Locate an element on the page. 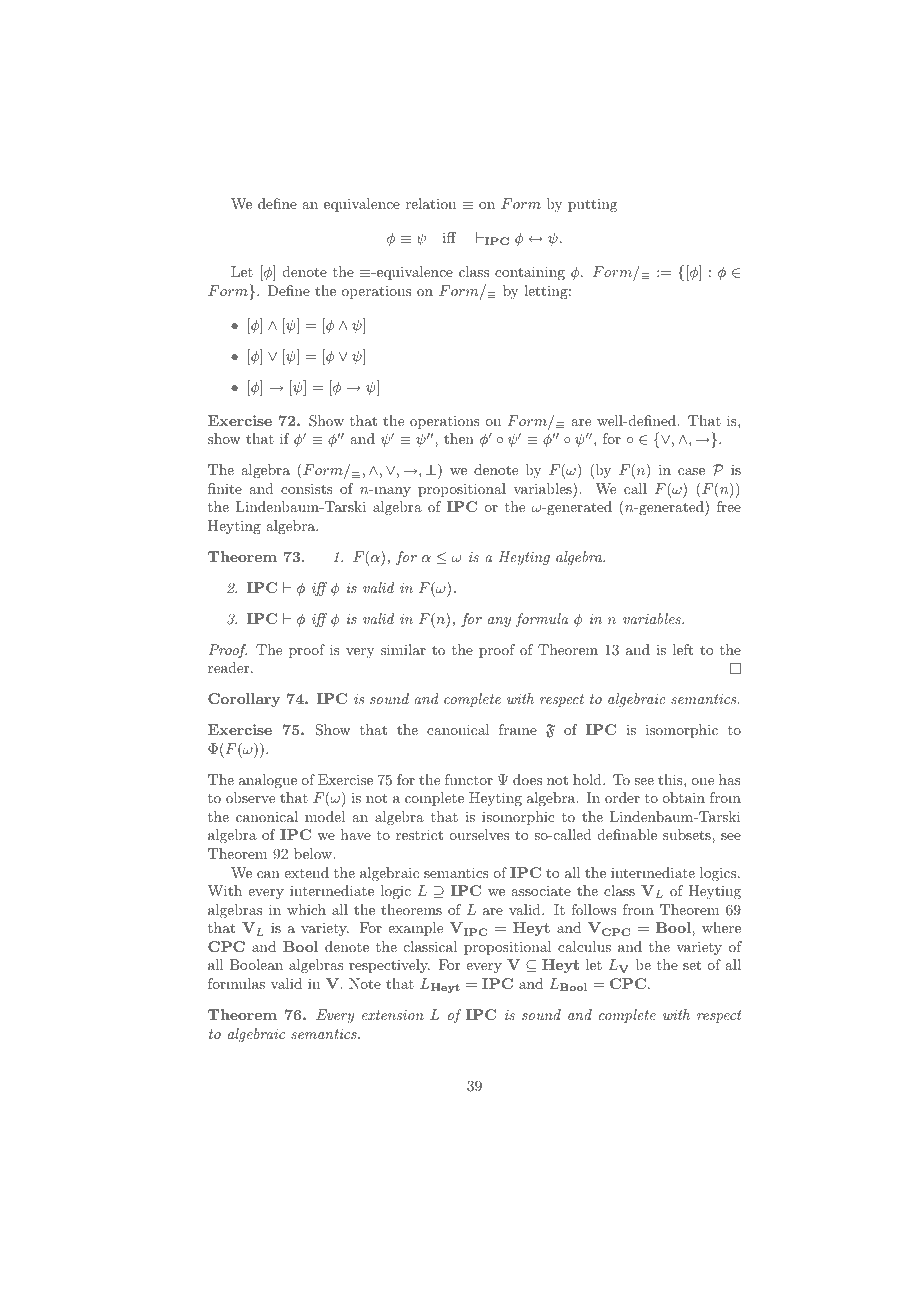 This document has height=1308, width=924. case is located at coordinates (691, 471).
